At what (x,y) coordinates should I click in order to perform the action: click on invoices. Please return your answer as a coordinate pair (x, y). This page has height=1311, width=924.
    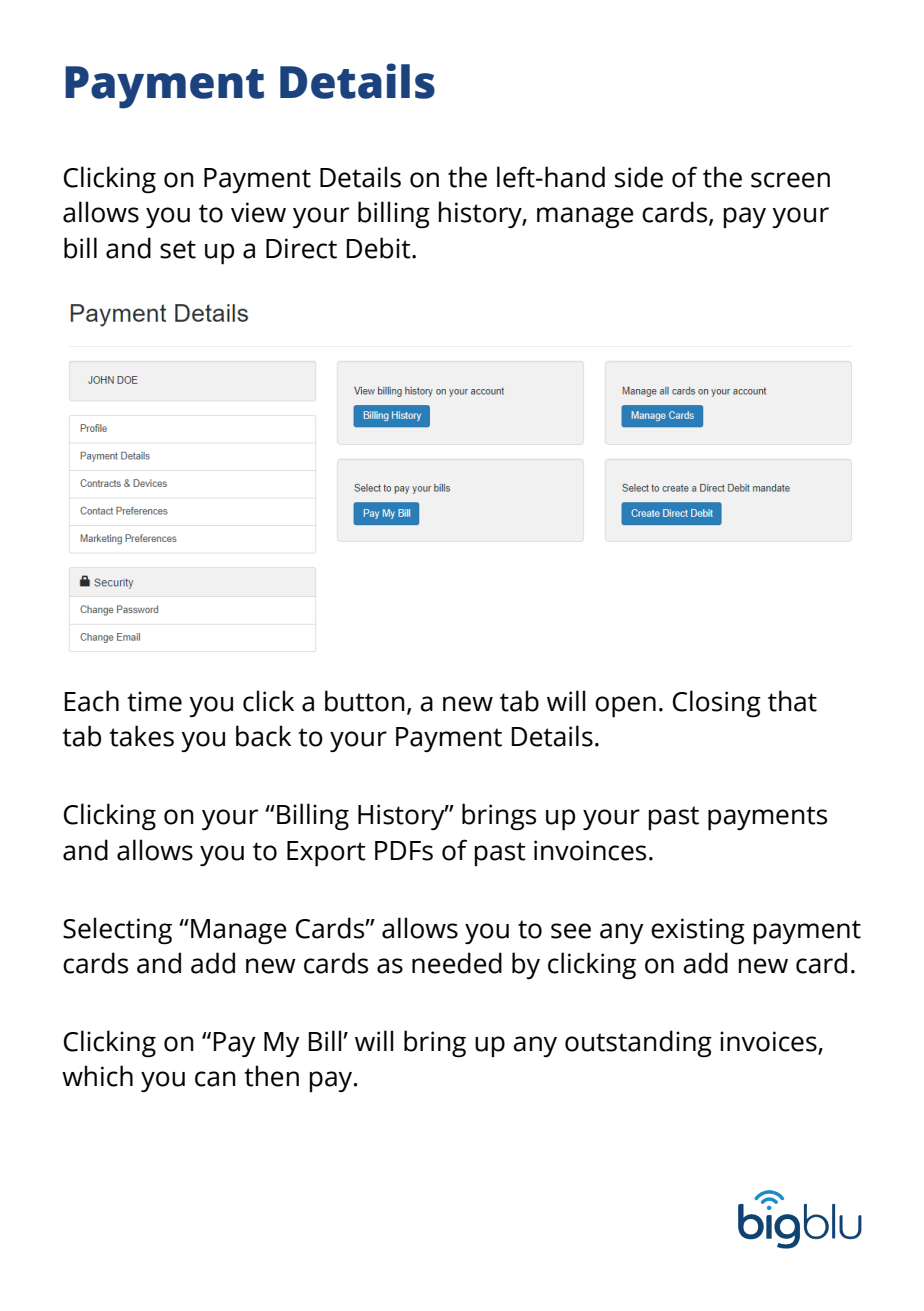
    Looking at the image, I should click on (769, 1042).
